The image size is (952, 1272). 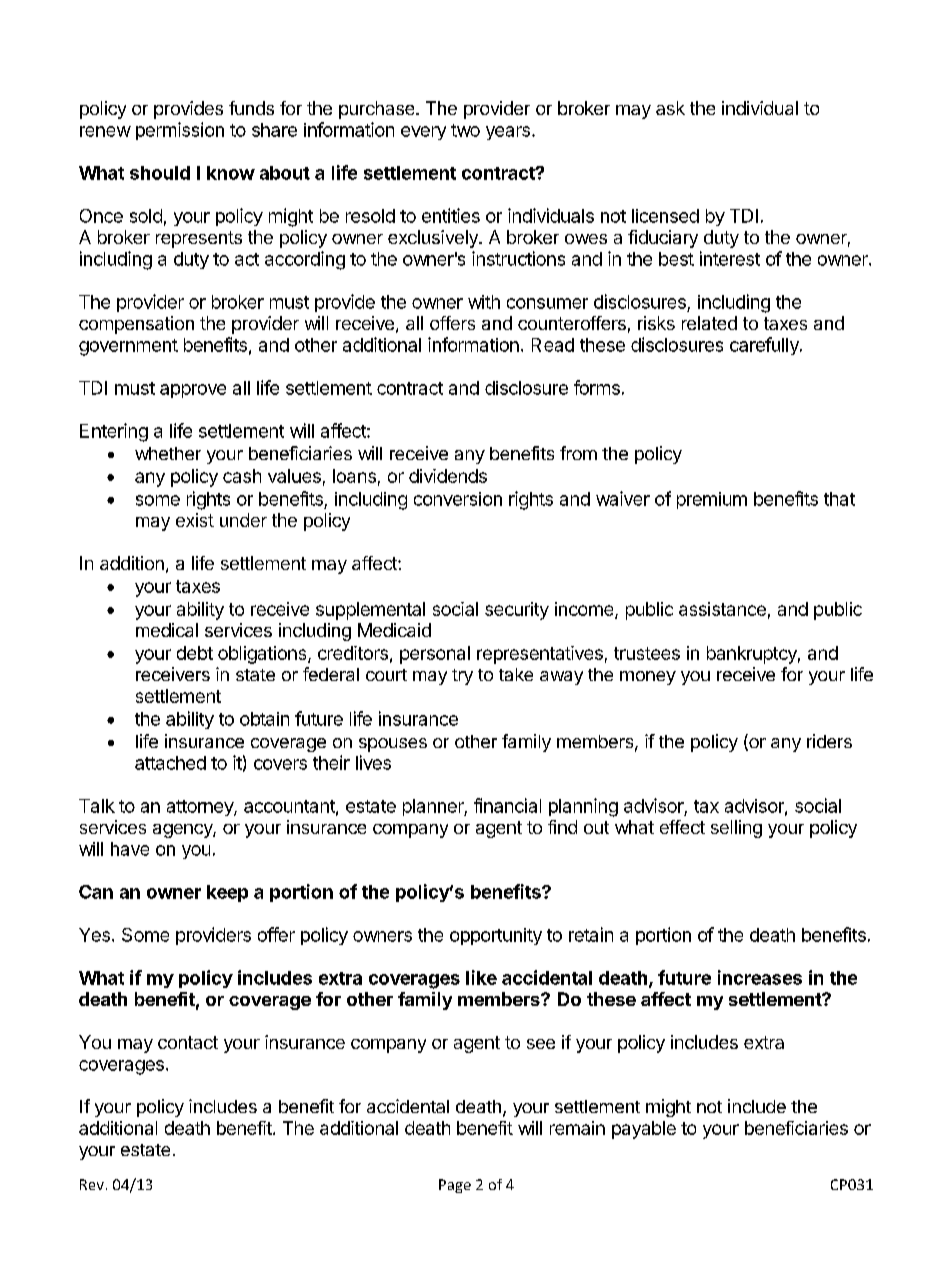 What do you see at coordinates (722, 609) in the document?
I see `assistance` at bounding box center [722, 609].
